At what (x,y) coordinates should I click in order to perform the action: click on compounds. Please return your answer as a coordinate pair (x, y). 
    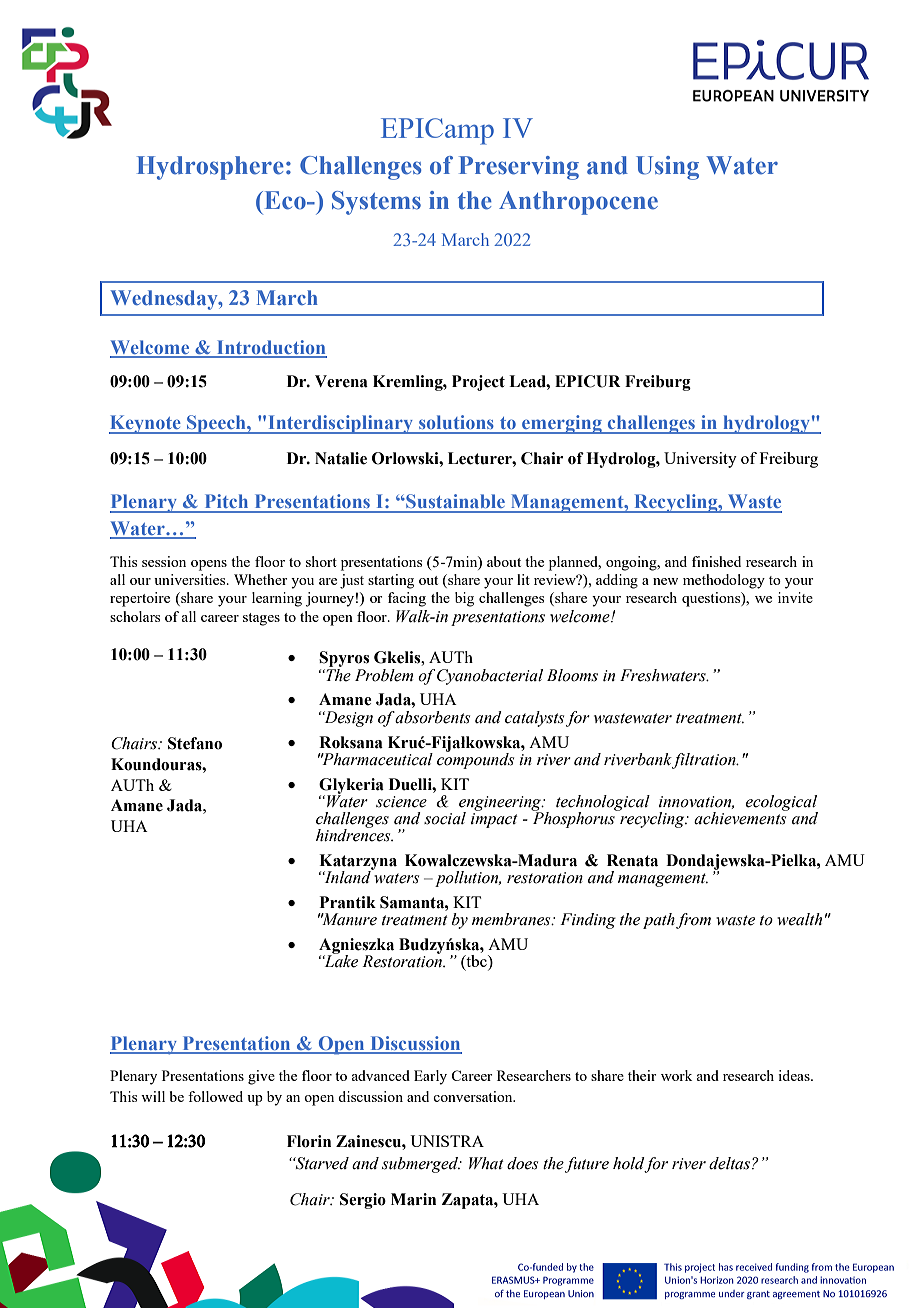
    Looking at the image, I should click on (475, 759).
